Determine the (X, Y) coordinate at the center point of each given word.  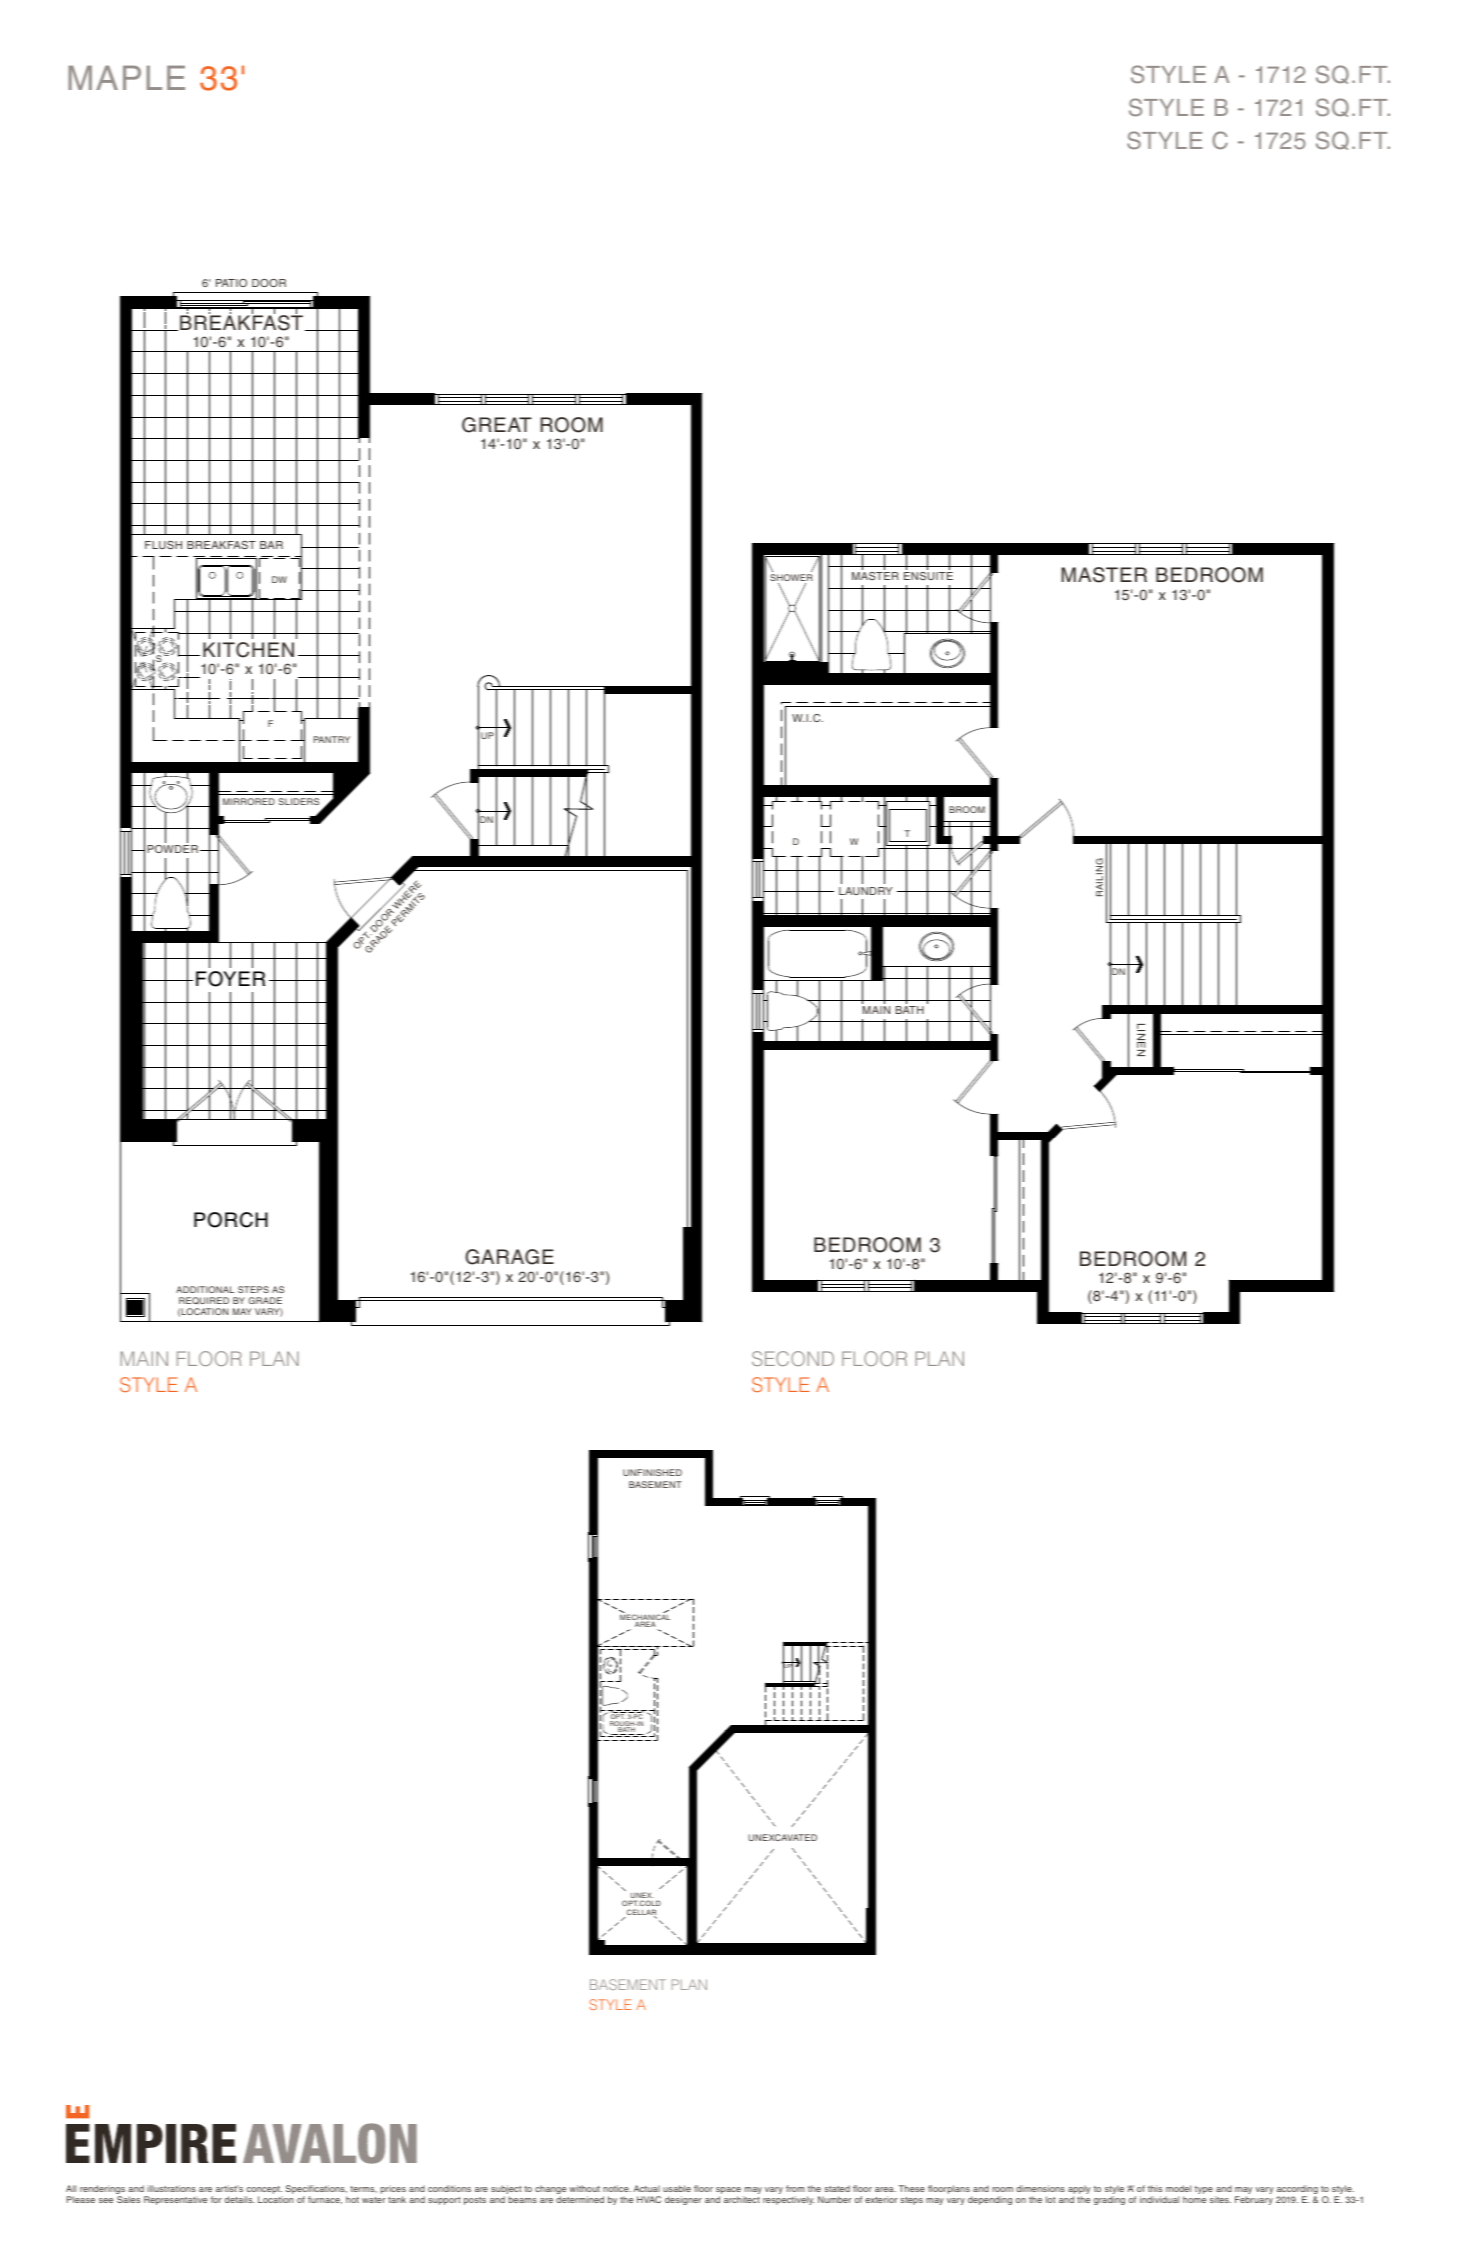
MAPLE (126, 77)
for (216, 2199)
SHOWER (791, 579)
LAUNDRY (865, 891)
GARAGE (509, 1257)
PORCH (231, 1220)
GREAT (497, 425)
